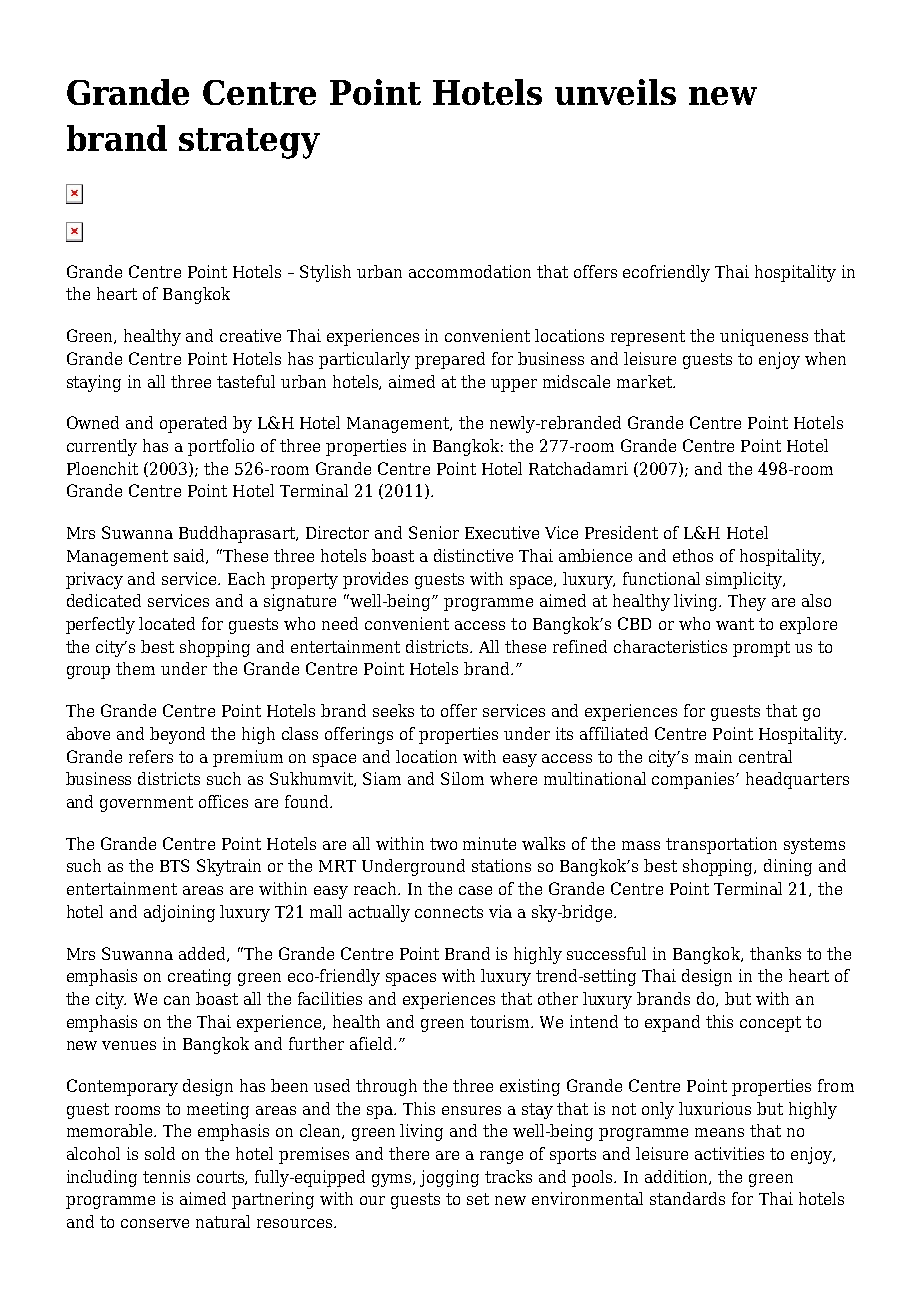 Image resolution: width=924 pixels, height=1308 pixels. Describe the element at coordinates (513, 778) in the image. I see `where` at that location.
